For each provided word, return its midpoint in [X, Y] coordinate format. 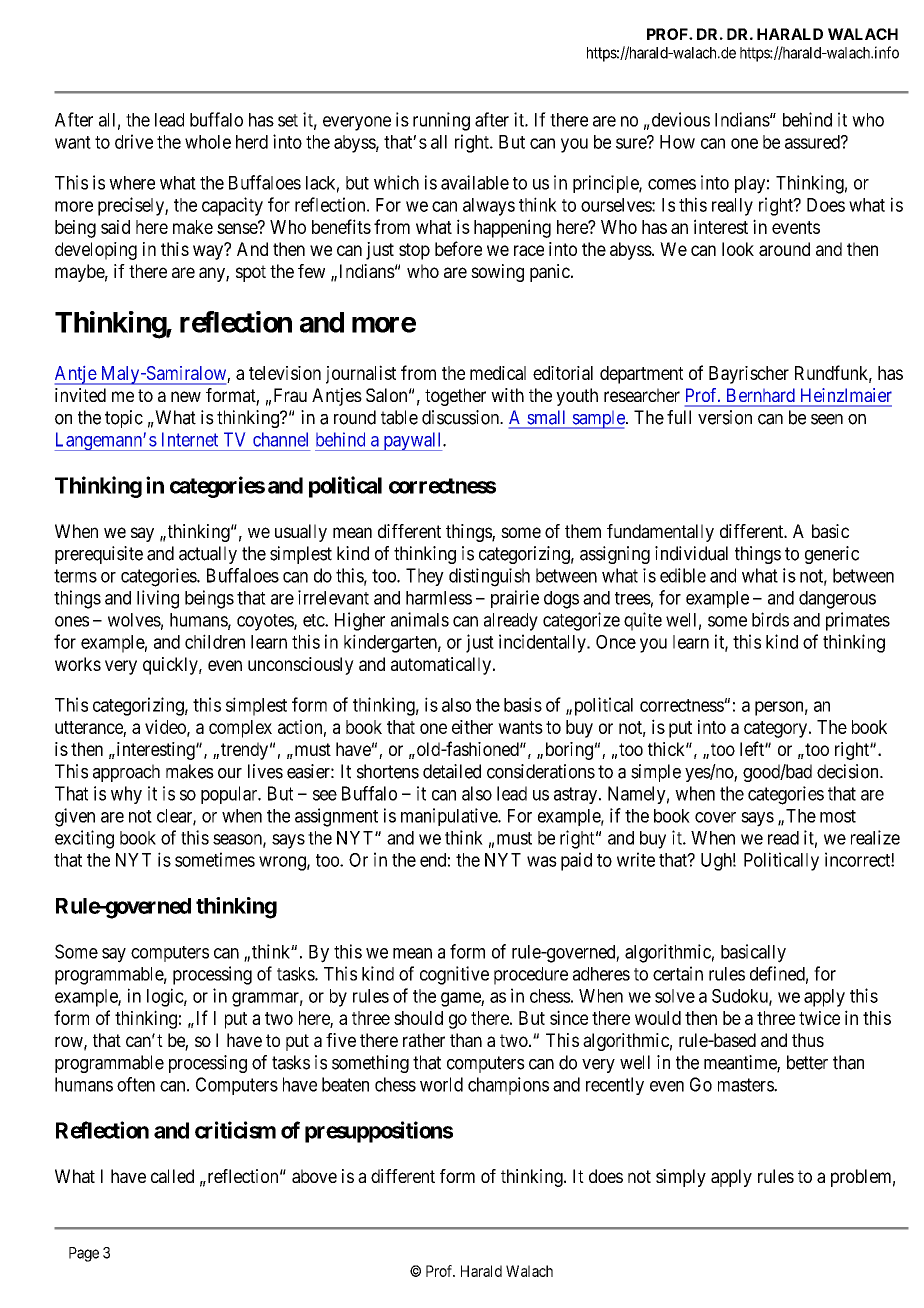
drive [134, 141]
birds [770, 619]
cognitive [454, 975]
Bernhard [760, 395]
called [172, 1176]
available [475, 182]
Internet [190, 439]
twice [819, 1018]
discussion [461, 417]
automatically [441, 666]
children [215, 641]
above [314, 1176]
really [732, 207]
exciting [84, 839]
